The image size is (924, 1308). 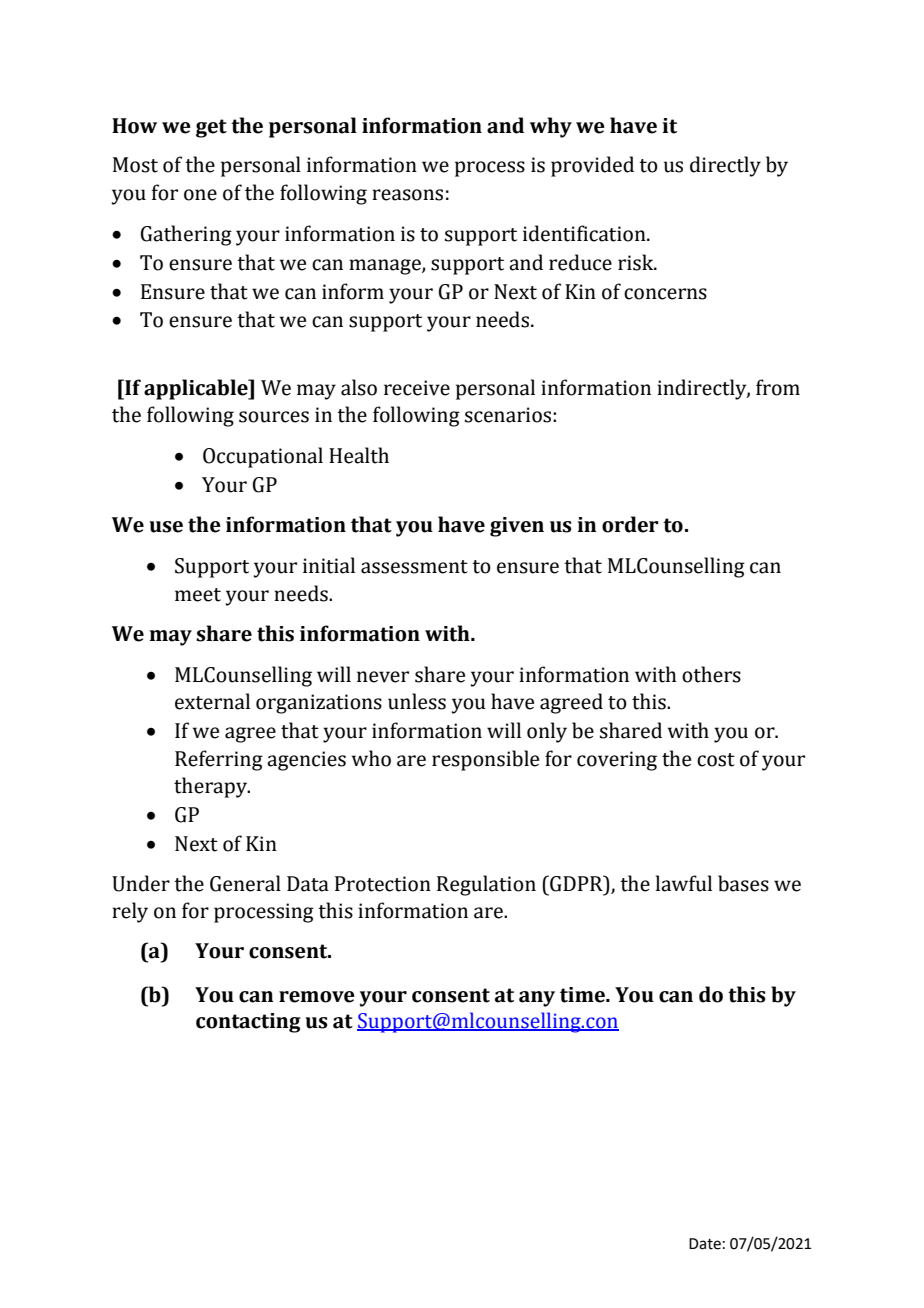 What do you see at coordinates (592, 166) in the screenshot?
I see `provided` at bounding box center [592, 166].
